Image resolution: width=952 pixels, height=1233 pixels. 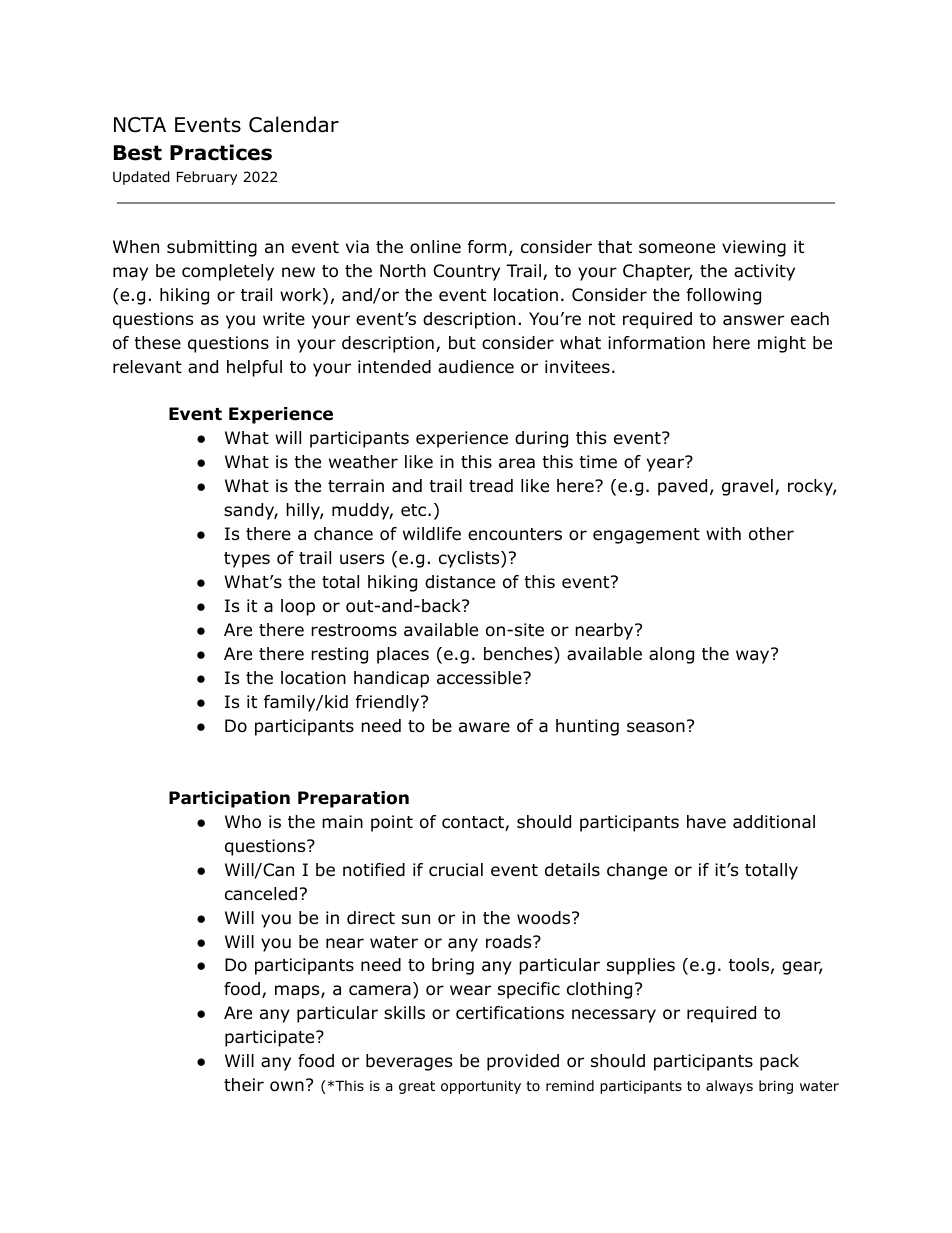 What do you see at coordinates (244, 1084) in the document?
I see `their` at bounding box center [244, 1084].
